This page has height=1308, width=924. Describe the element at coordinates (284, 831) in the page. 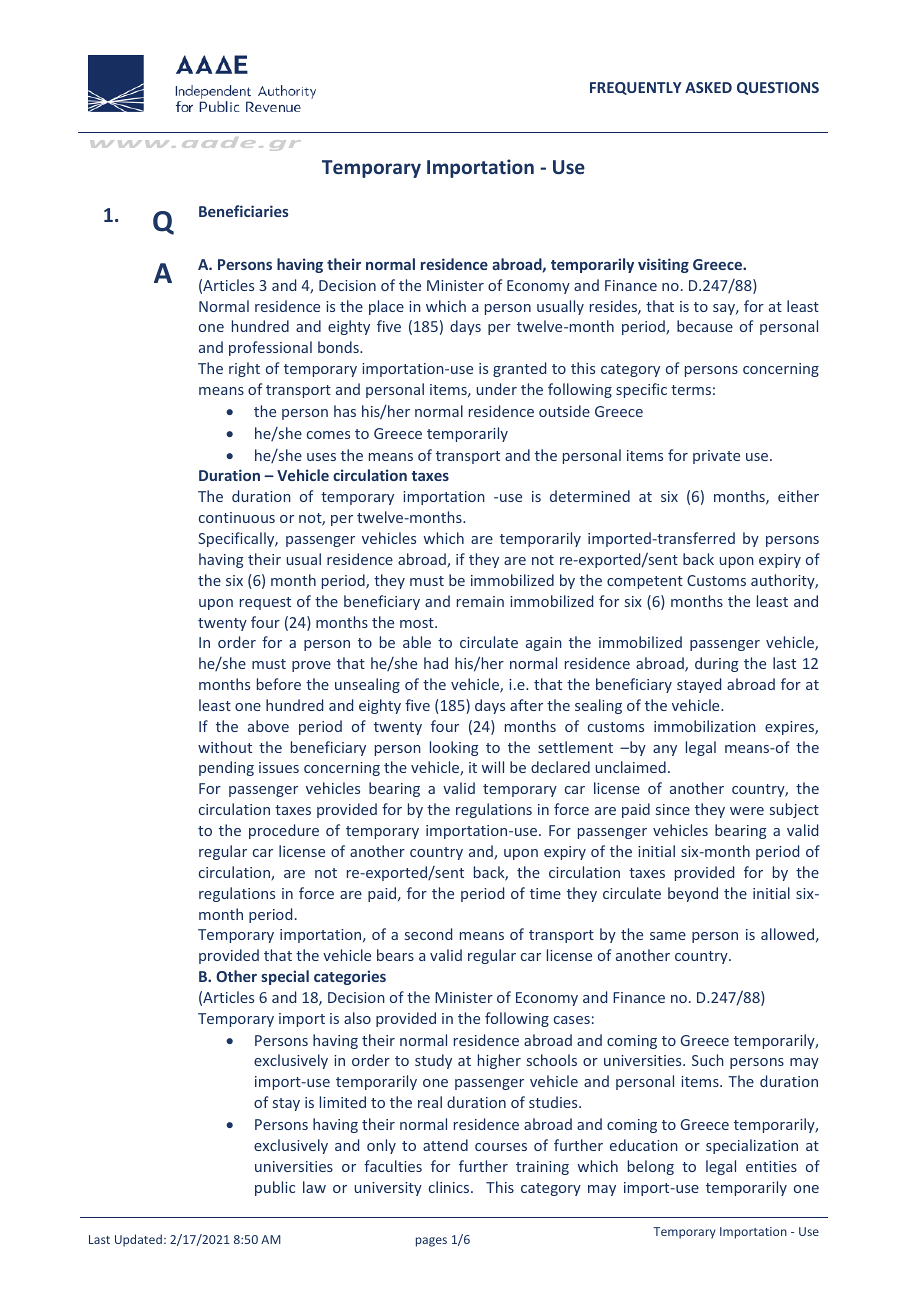

I see `procedure` at that location.
